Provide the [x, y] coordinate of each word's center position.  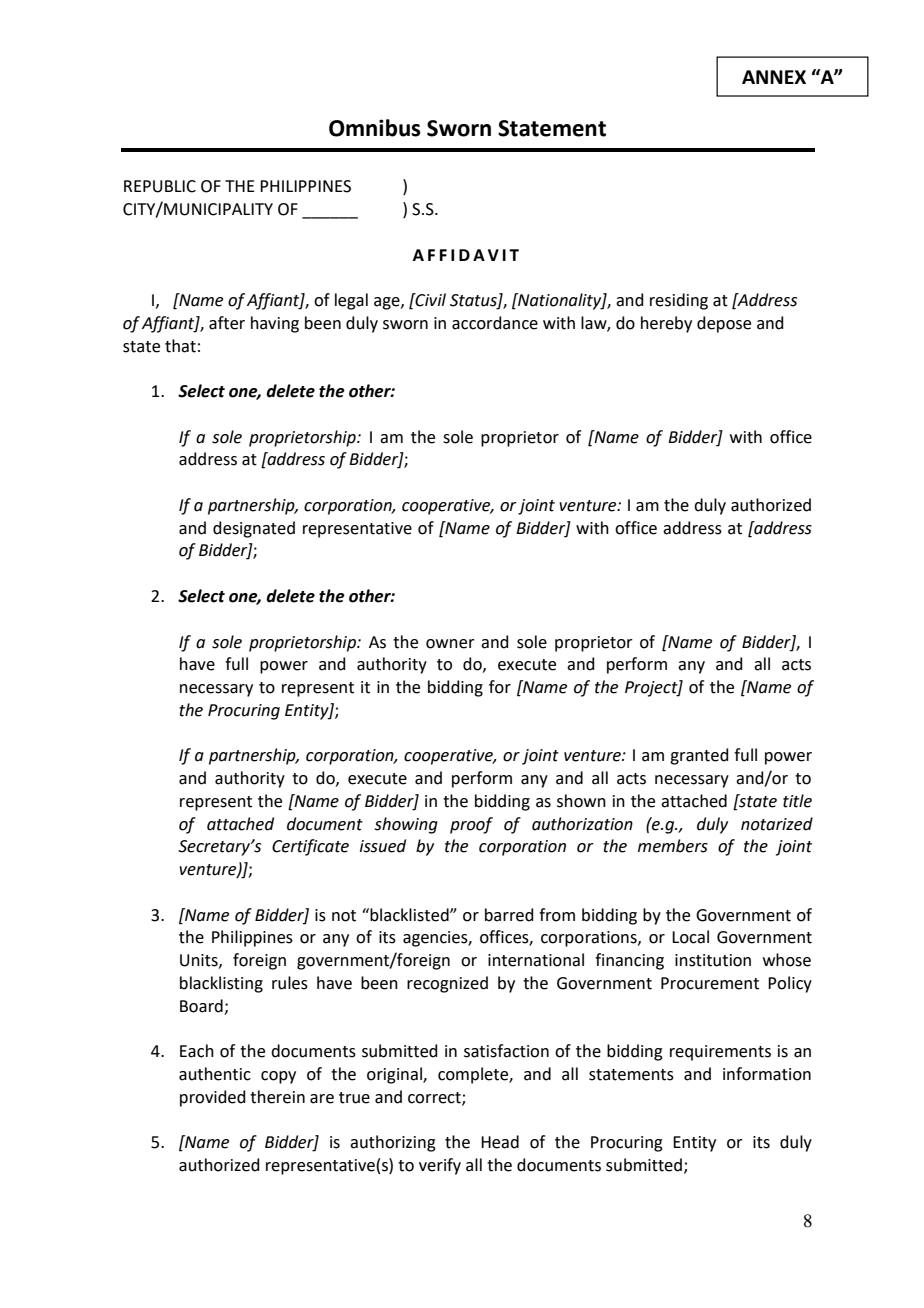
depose [724, 324]
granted [699, 756]
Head [500, 1142]
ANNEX [774, 77]
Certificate [310, 847]
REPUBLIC [160, 186]
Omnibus [375, 128]
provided [213, 1098]
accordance [495, 323]
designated [254, 529]
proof [471, 825]
